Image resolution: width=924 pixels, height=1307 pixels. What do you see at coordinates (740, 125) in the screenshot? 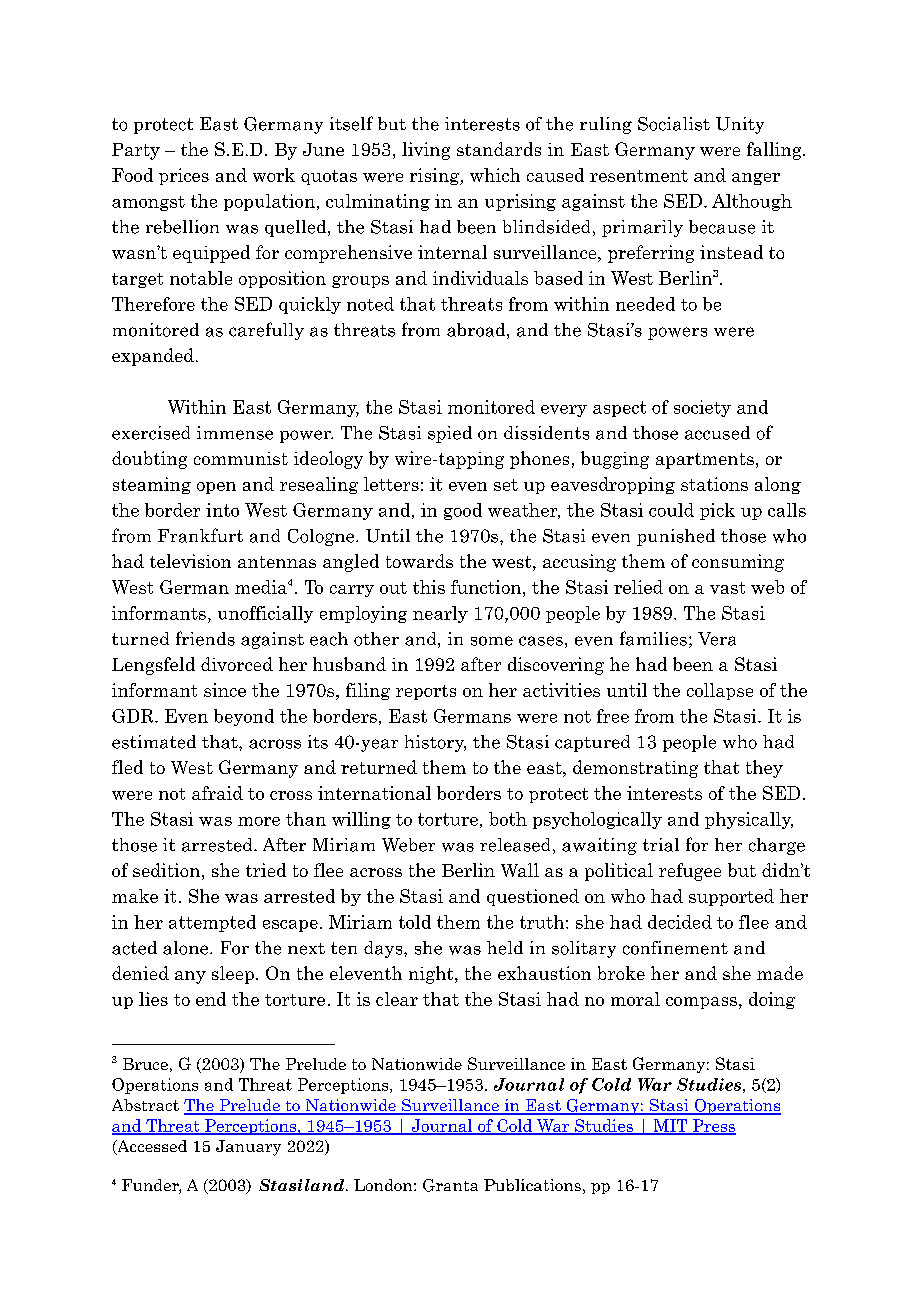
I see `Unity` at bounding box center [740, 125].
